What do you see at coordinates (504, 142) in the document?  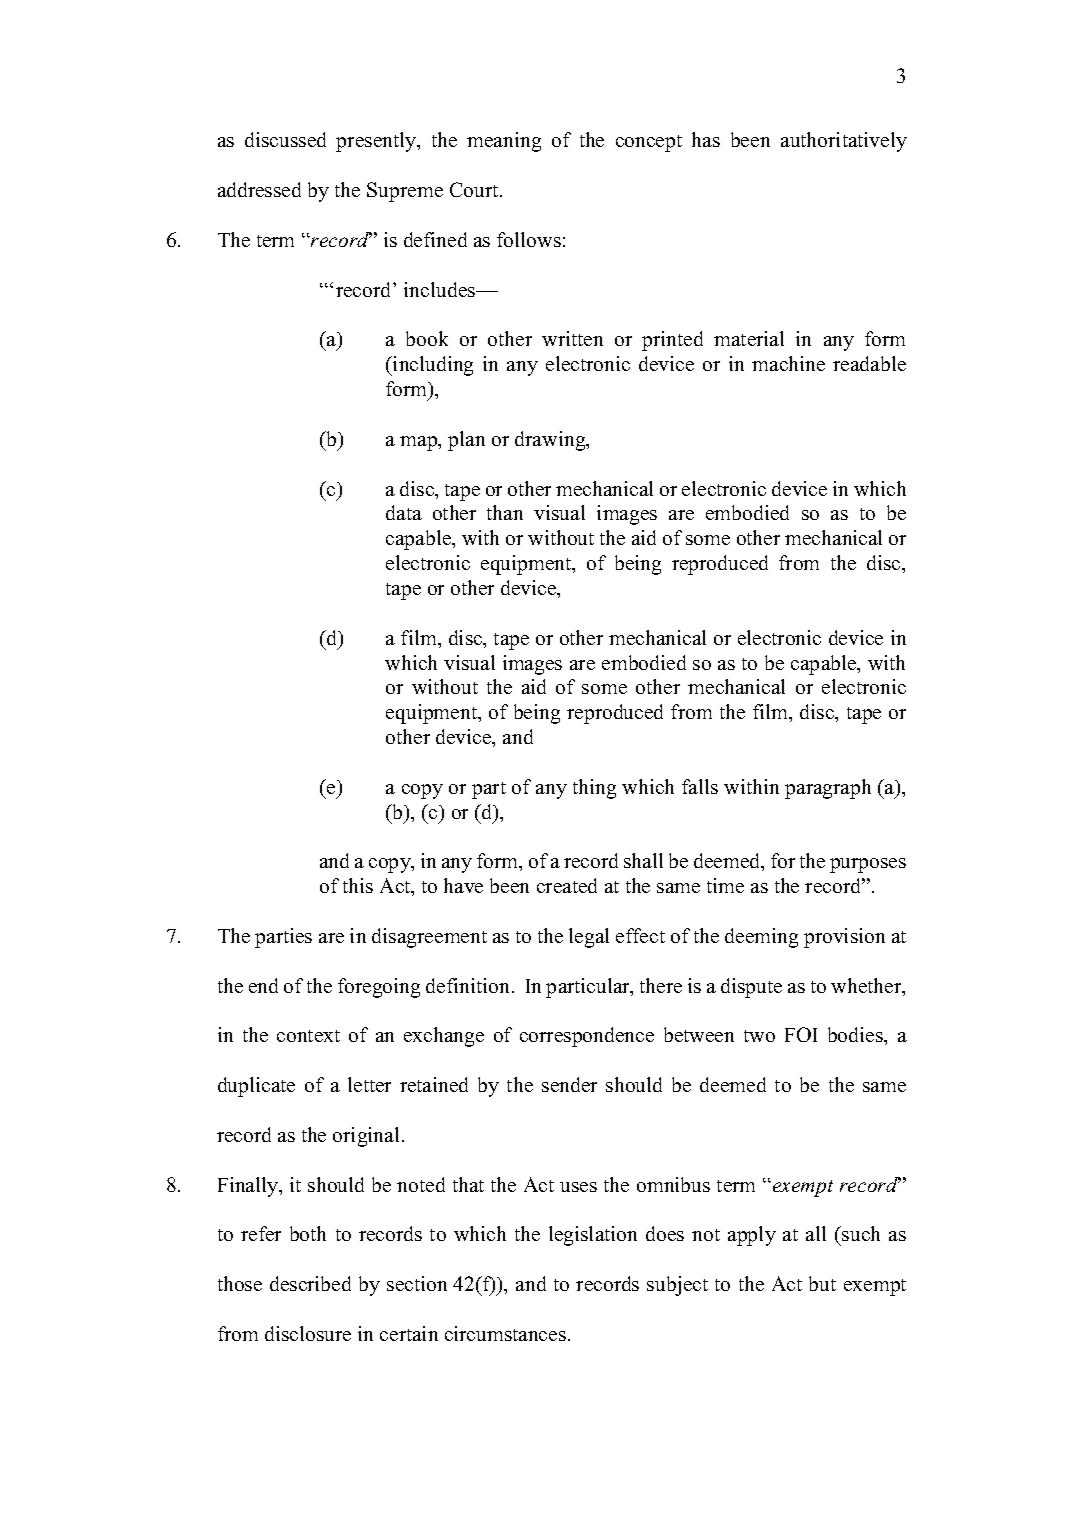 I see `meaning` at bounding box center [504, 142].
